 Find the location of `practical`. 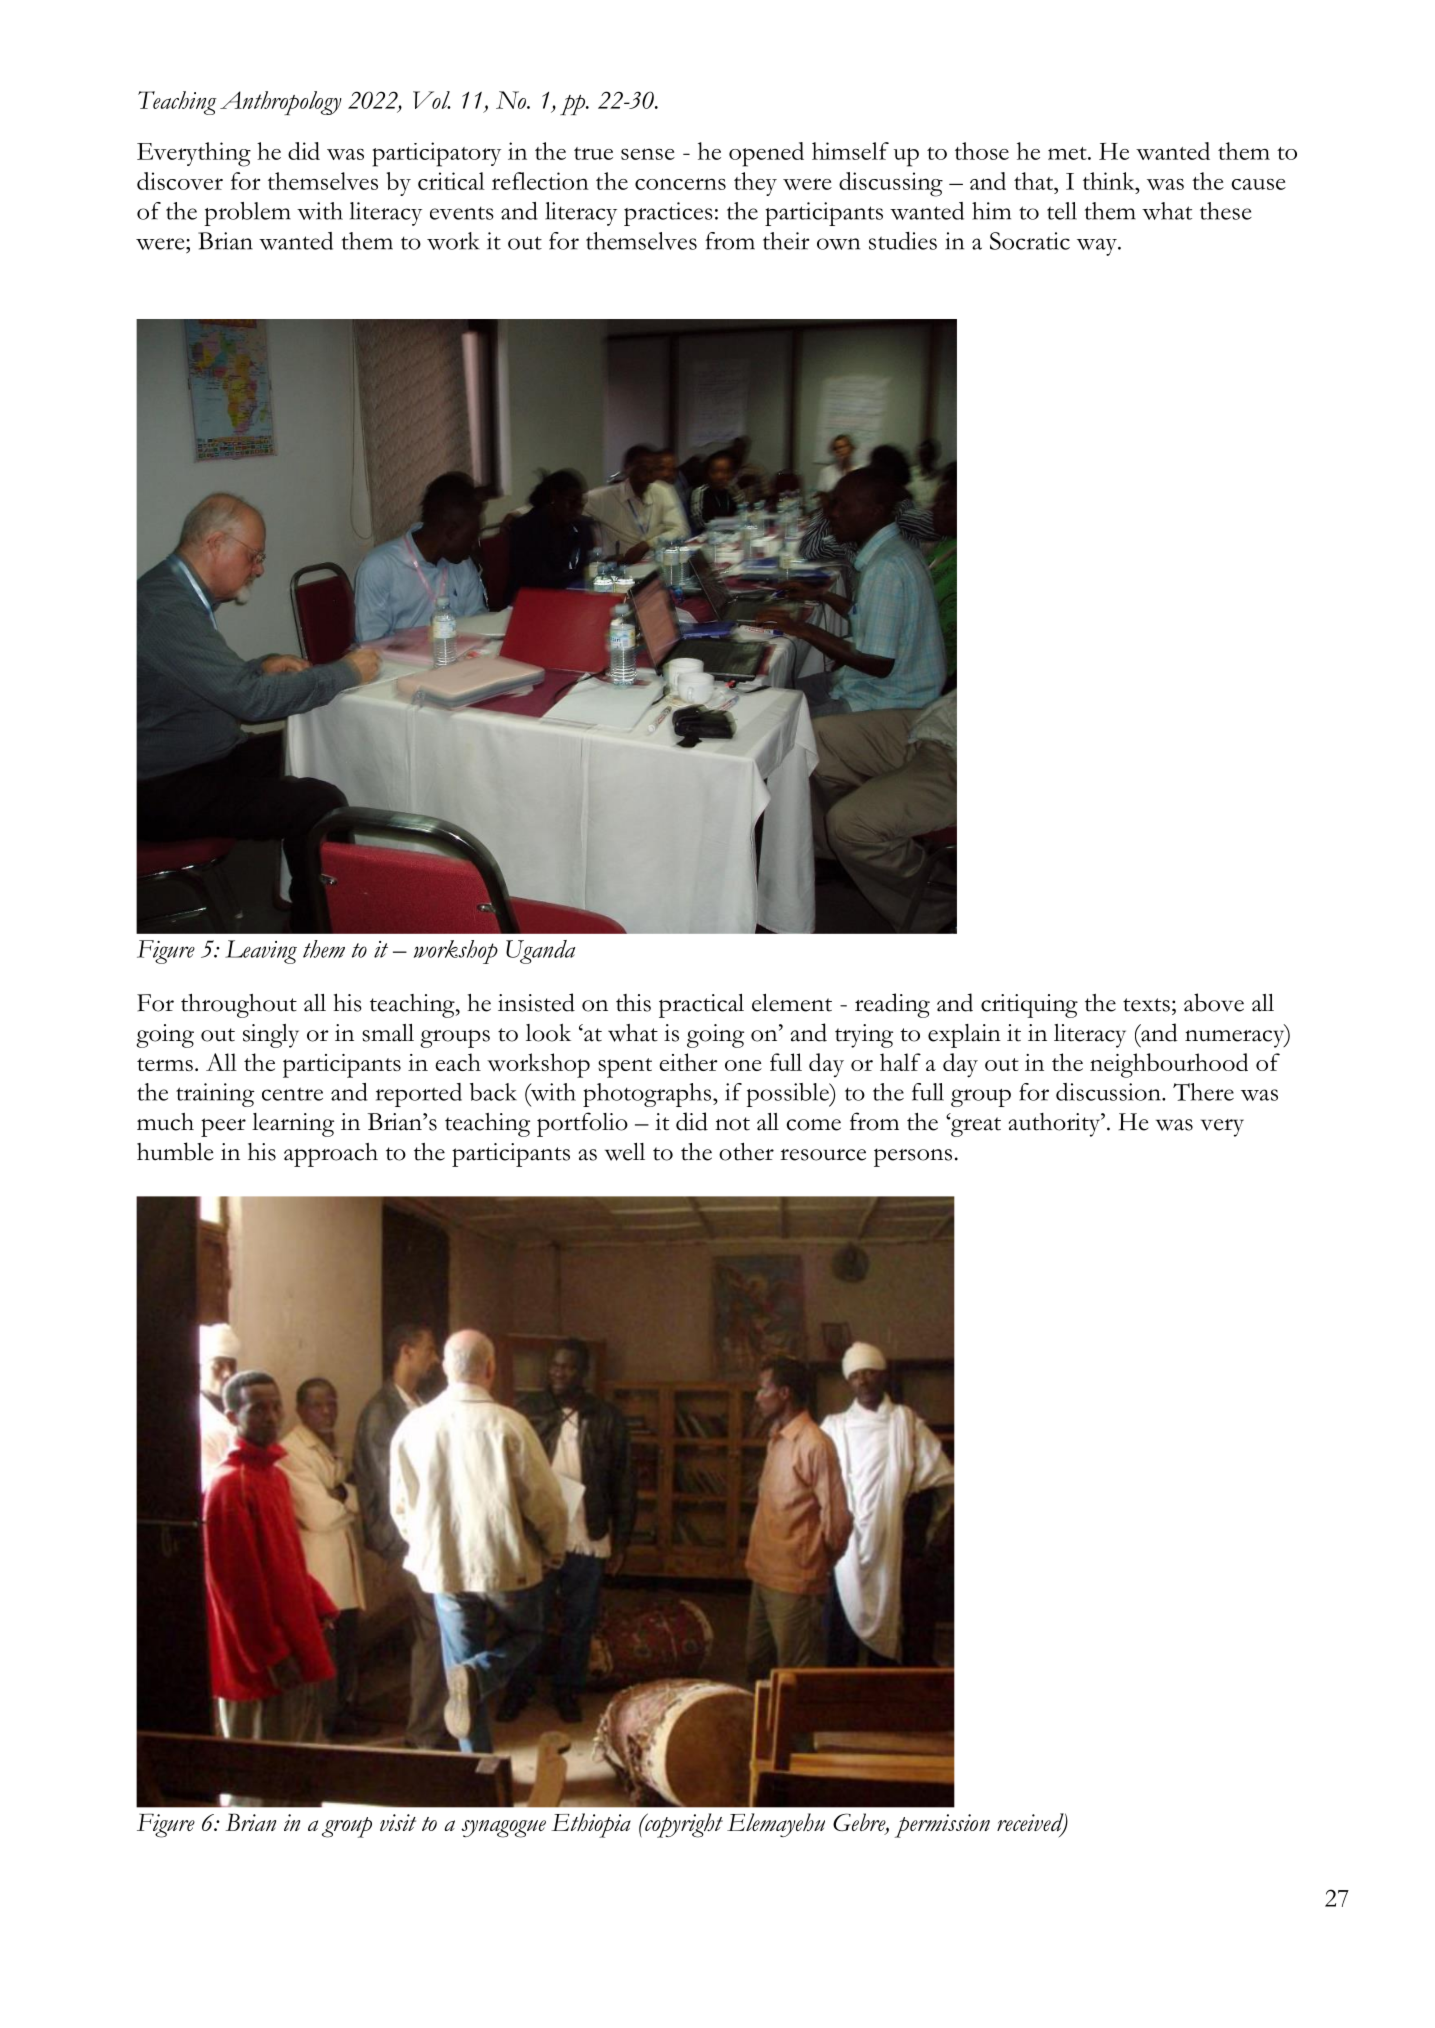

practical is located at coordinates (701, 1006).
